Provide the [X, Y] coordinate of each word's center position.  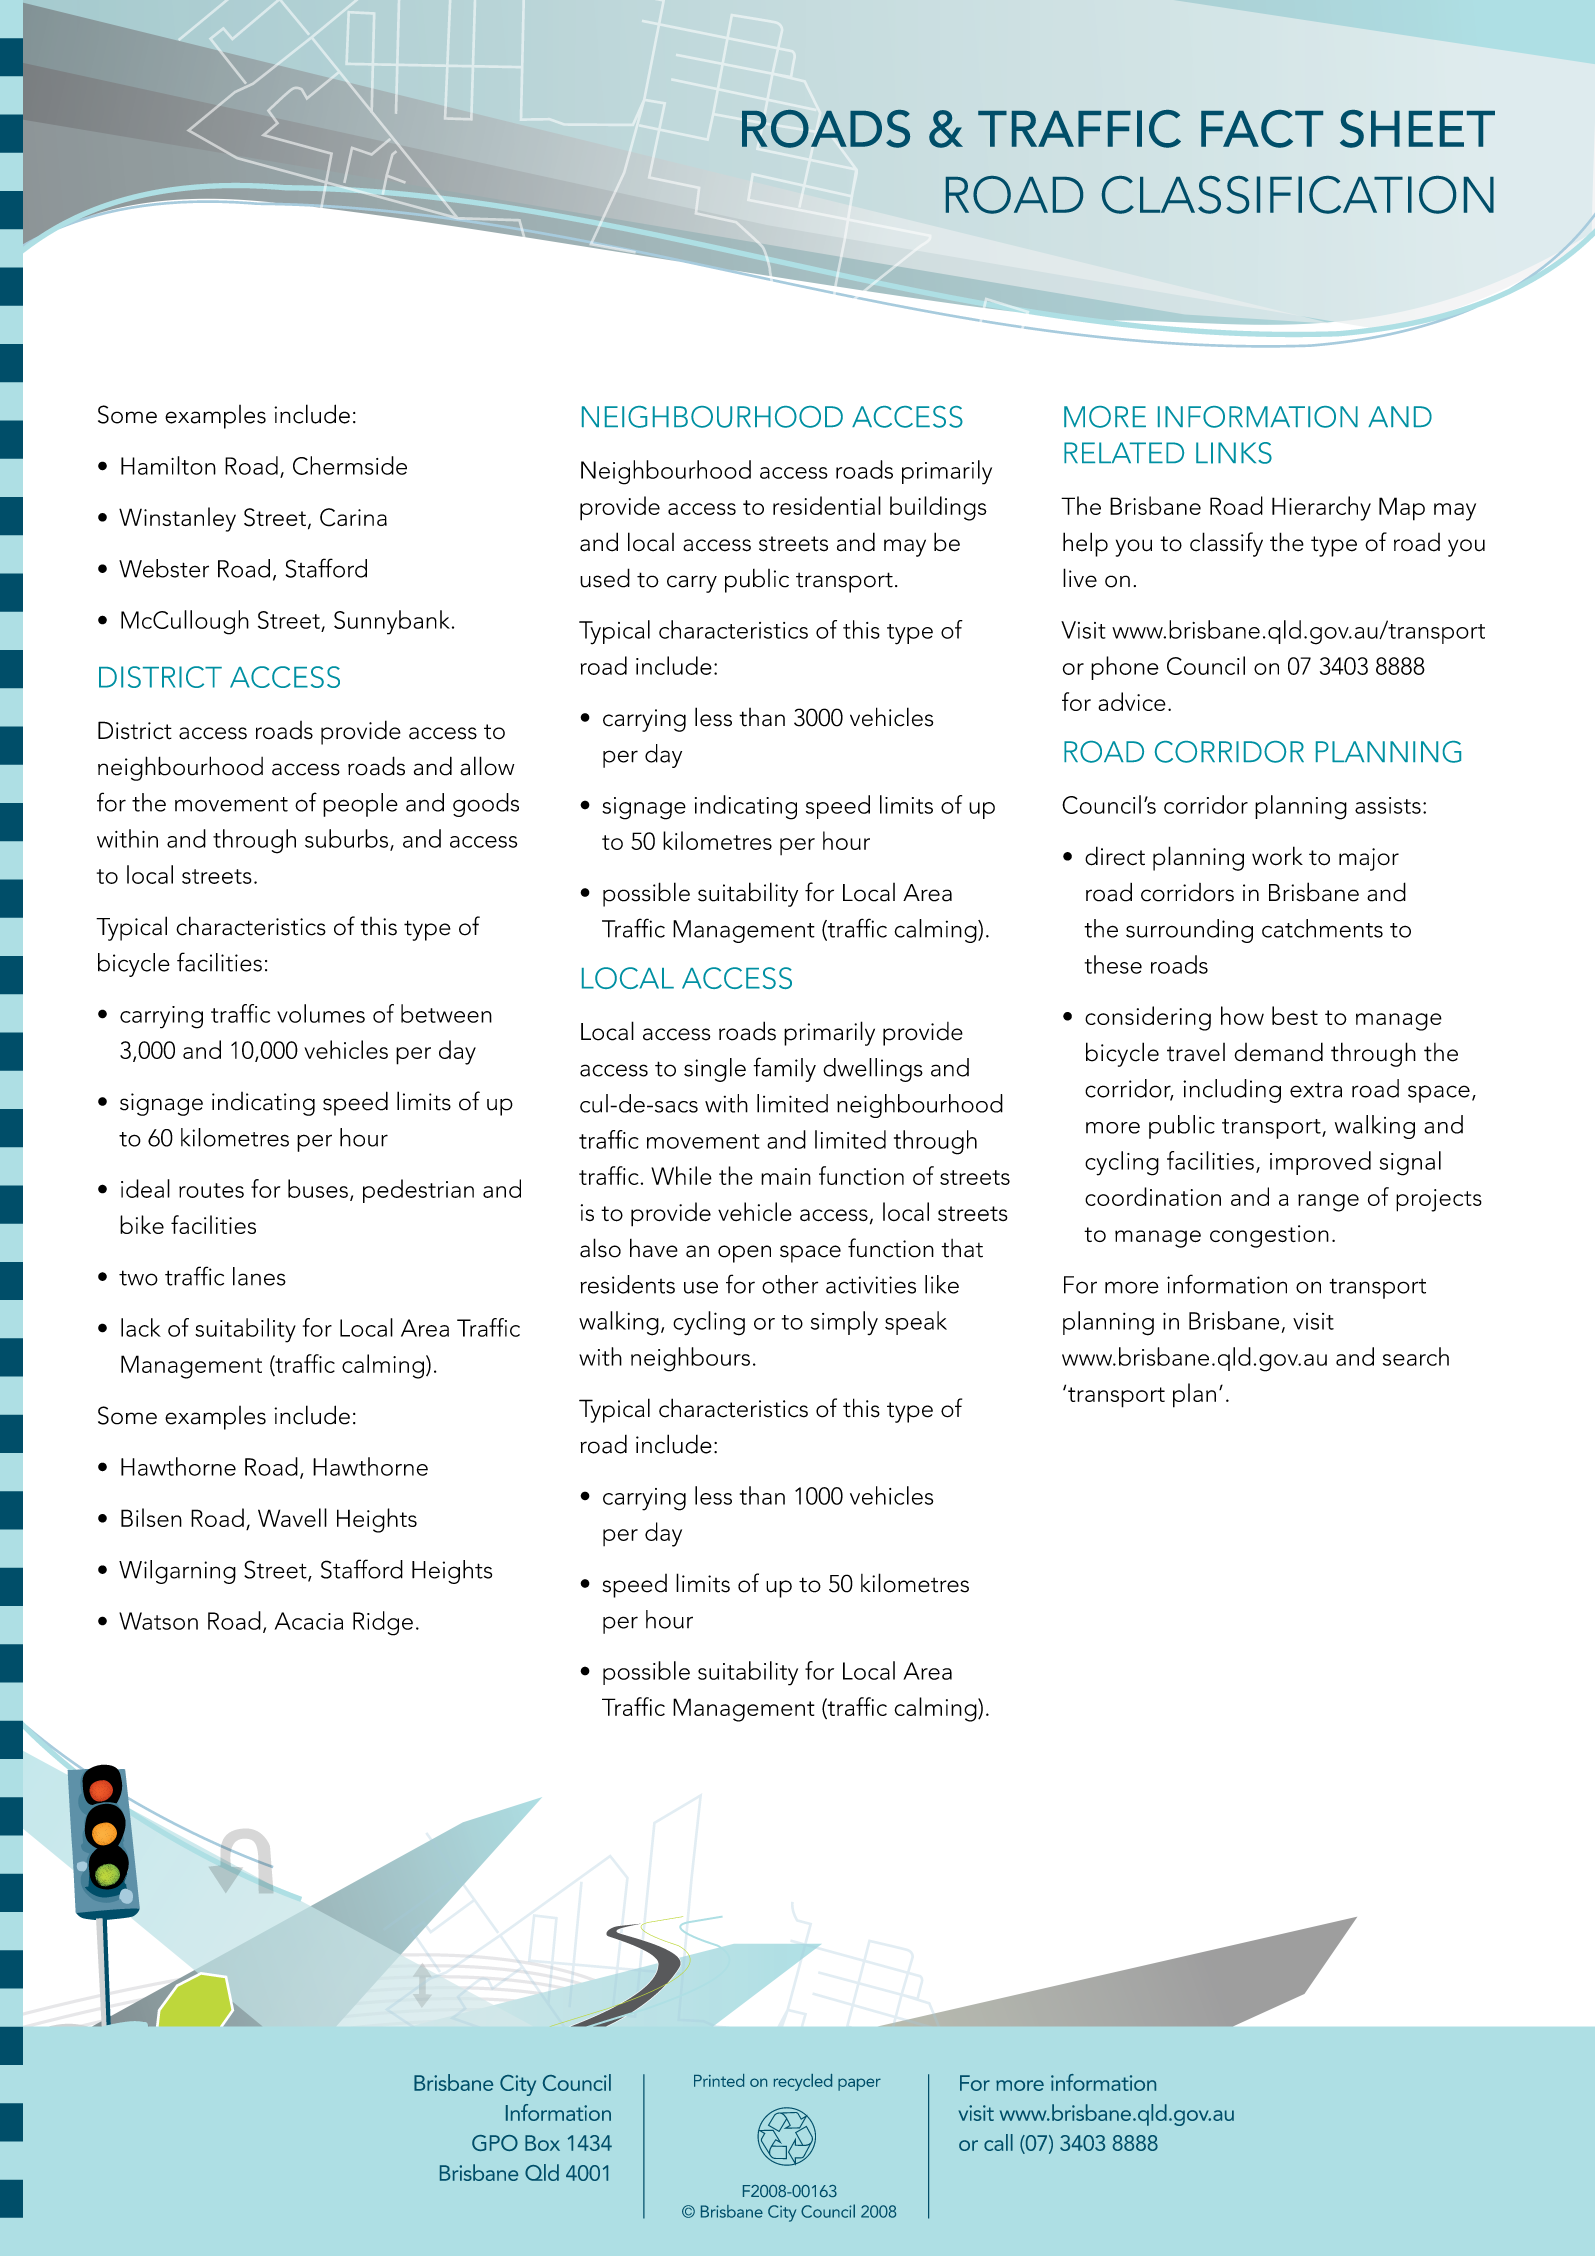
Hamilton [168, 465]
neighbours [690, 1359]
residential [827, 505]
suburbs [346, 838]
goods [486, 805]
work [1277, 856]
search [1416, 1356]
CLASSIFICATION [1298, 195]
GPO [495, 2143]
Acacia [309, 1621]
